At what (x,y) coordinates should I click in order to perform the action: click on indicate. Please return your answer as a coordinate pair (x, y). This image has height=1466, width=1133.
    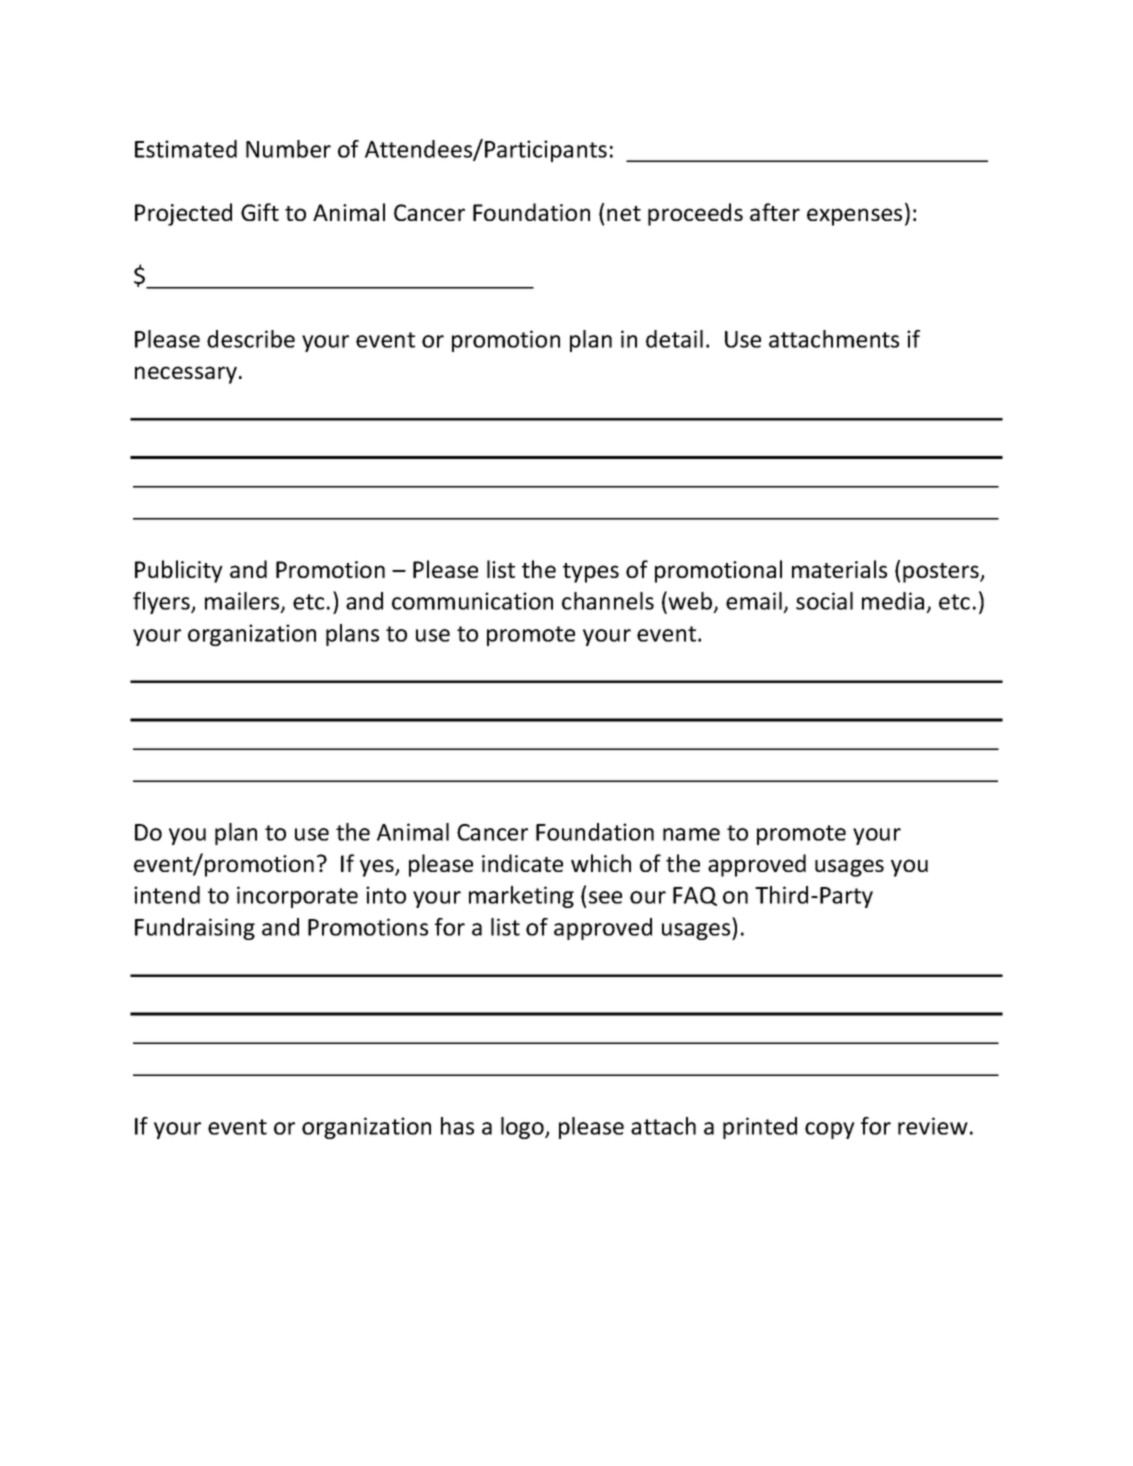
    Looking at the image, I should click on (522, 863).
